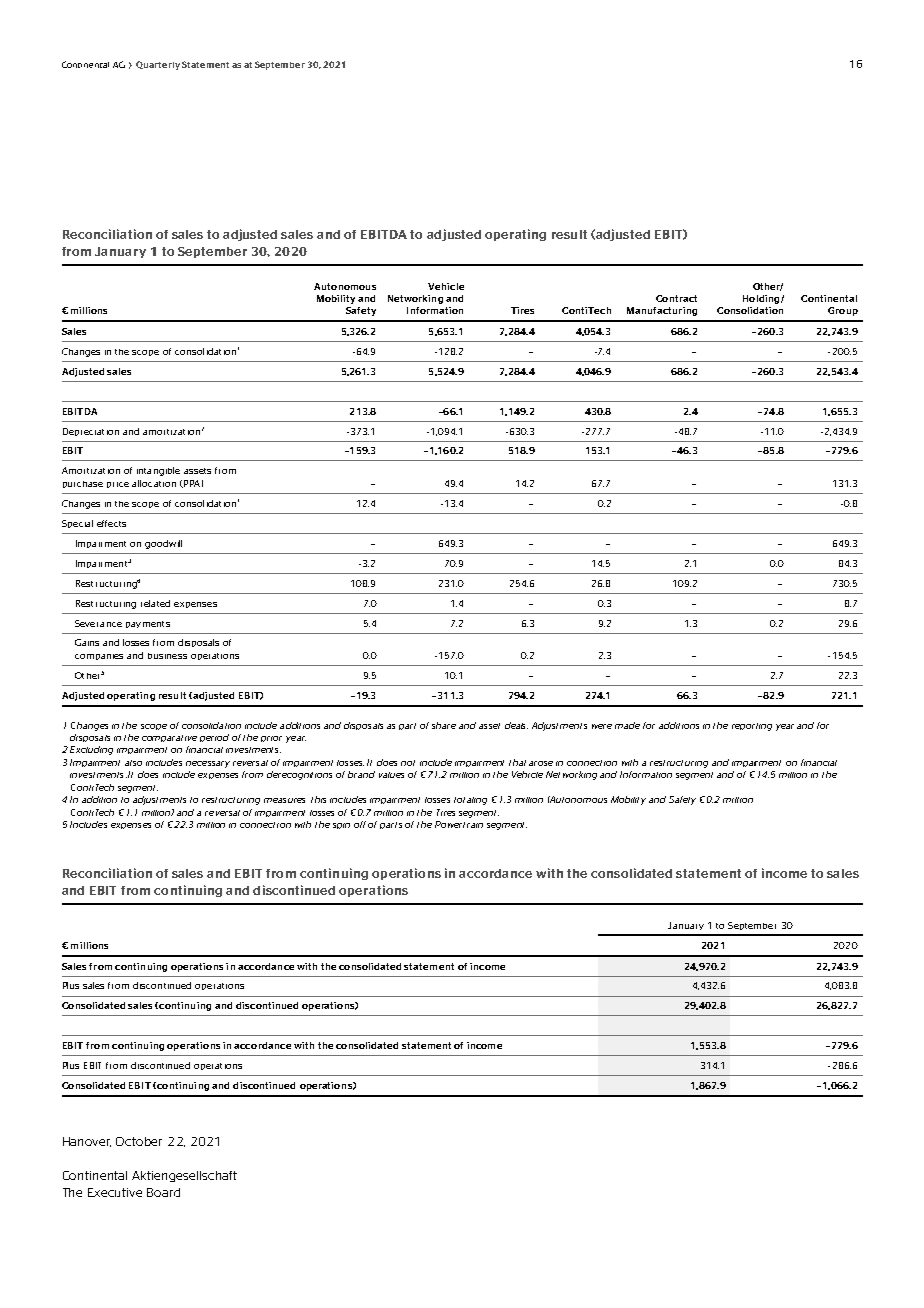 This screenshot has width=924, height=1308. I want to click on Board, so click(163, 1192).
